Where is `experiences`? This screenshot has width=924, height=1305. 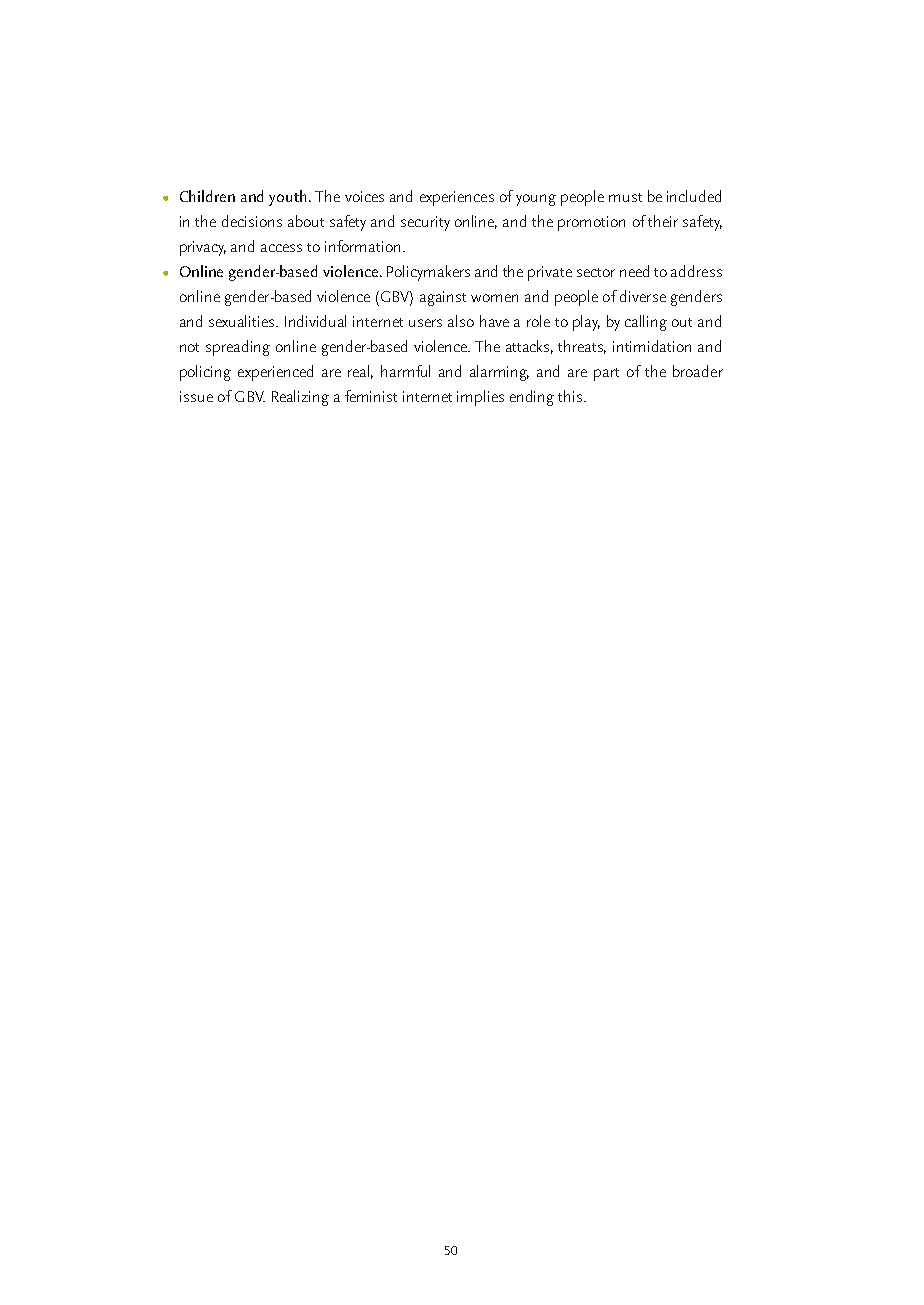 experiences is located at coordinates (457, 198).
